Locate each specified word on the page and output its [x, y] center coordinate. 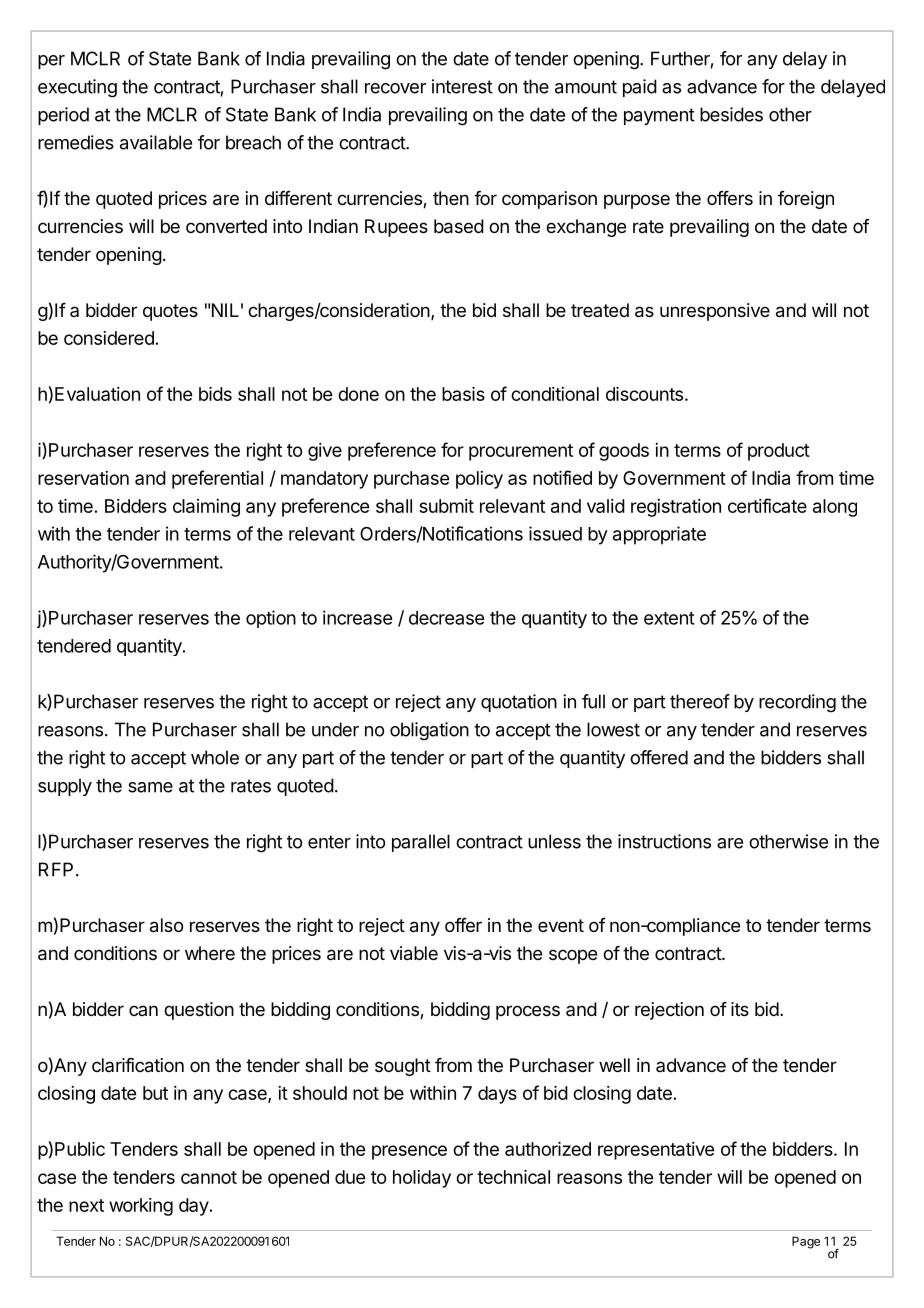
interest [462, 86]
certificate [767, 505]
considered [109, 338]
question [199, 1011]
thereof [700, 701]
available [156, 142]
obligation [429, 731]
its [740, 1009]
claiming [206, 508]
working [141, 1207]
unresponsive [715, 312]
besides [731, 114]
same [150, 787]
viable [414, 953]
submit [446, 506]
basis [463, 394]
